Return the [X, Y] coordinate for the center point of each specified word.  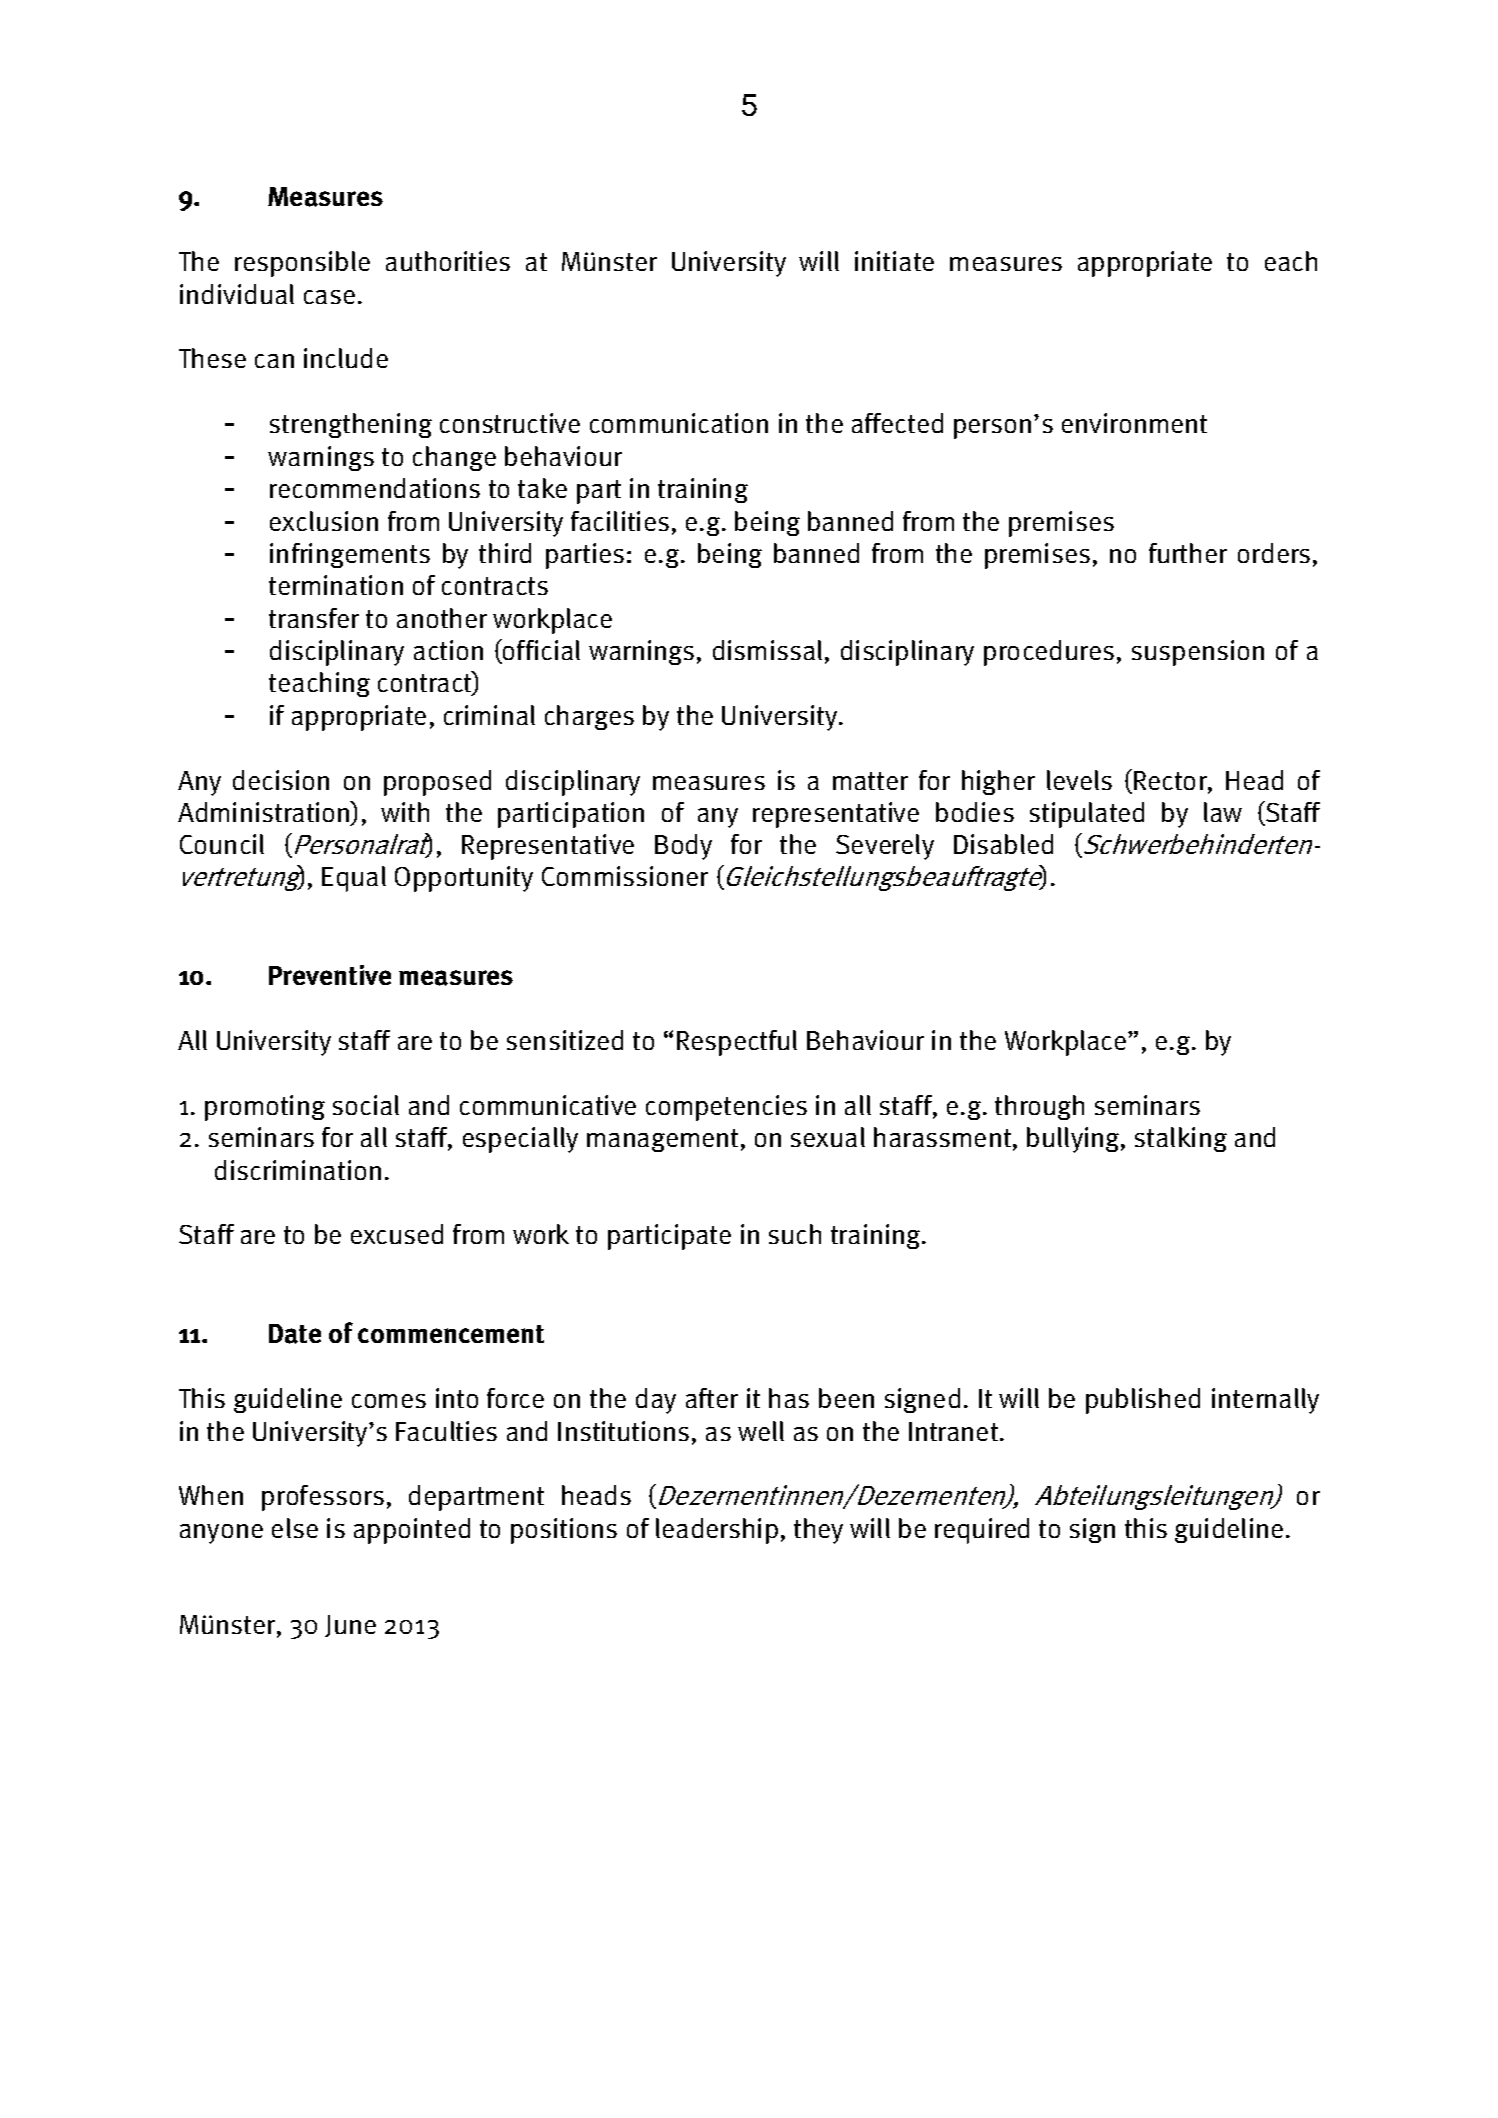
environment [1134, 423]
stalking [1181, 1139]
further [1188, 553]
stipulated [1087, 815]
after [712, 1398]
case [329, 297]
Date [295, 1334]
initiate [894, 261]
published [1143, 1401]
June [350, 1626]
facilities [620, 521]
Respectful [737, 1043]
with [405, 812]
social [366, 1105]
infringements [350, 555]
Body [683, 847]
